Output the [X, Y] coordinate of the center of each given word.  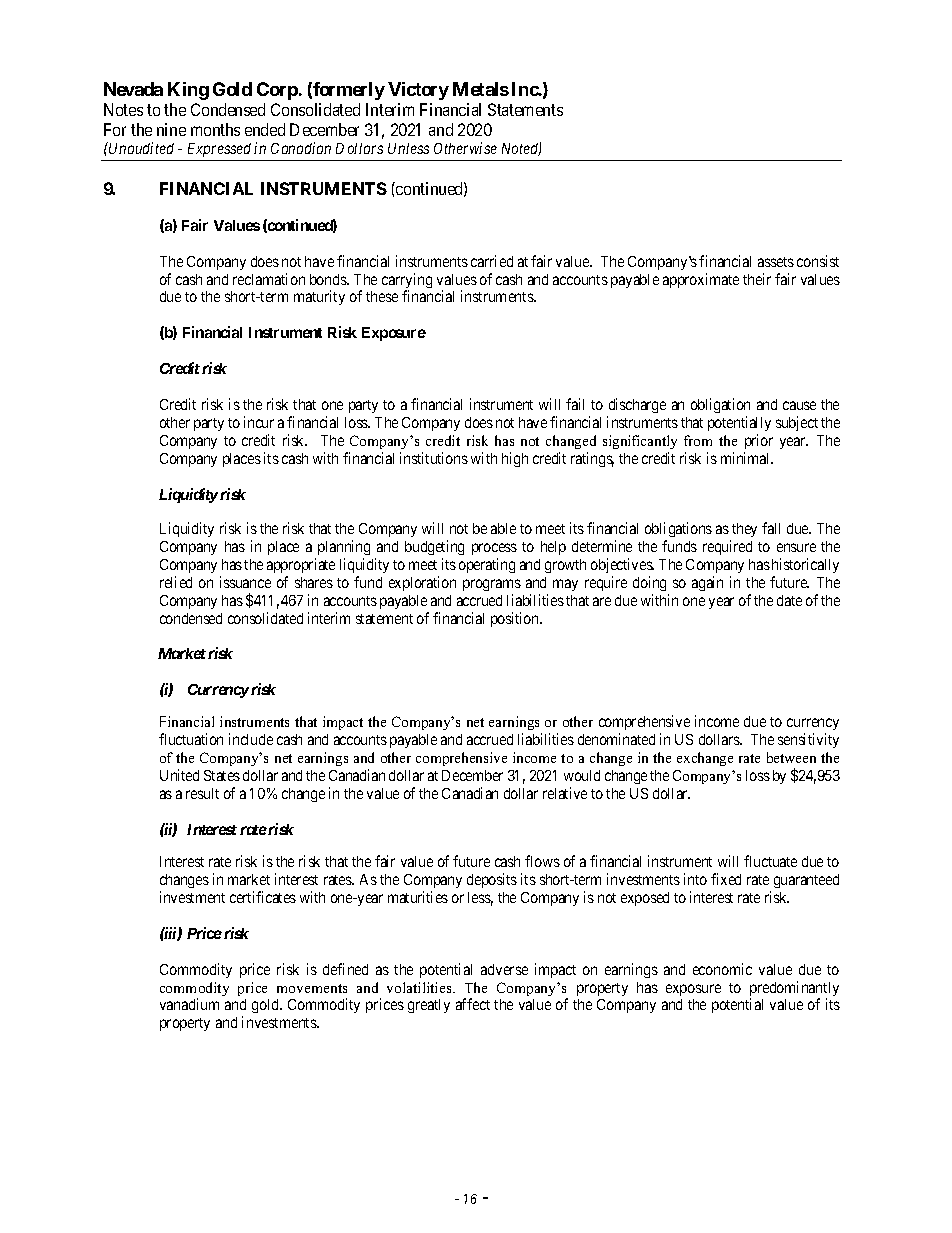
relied [176, 582]
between [791, 757]
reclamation [269, 279]
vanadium [189, 1004]
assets [776, 262]
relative [565, 793]
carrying [407, 282]
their [757, 279]
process [494, 549]
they [744, 530]
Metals [481, 89]
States [222, 775]
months [215, 129]
